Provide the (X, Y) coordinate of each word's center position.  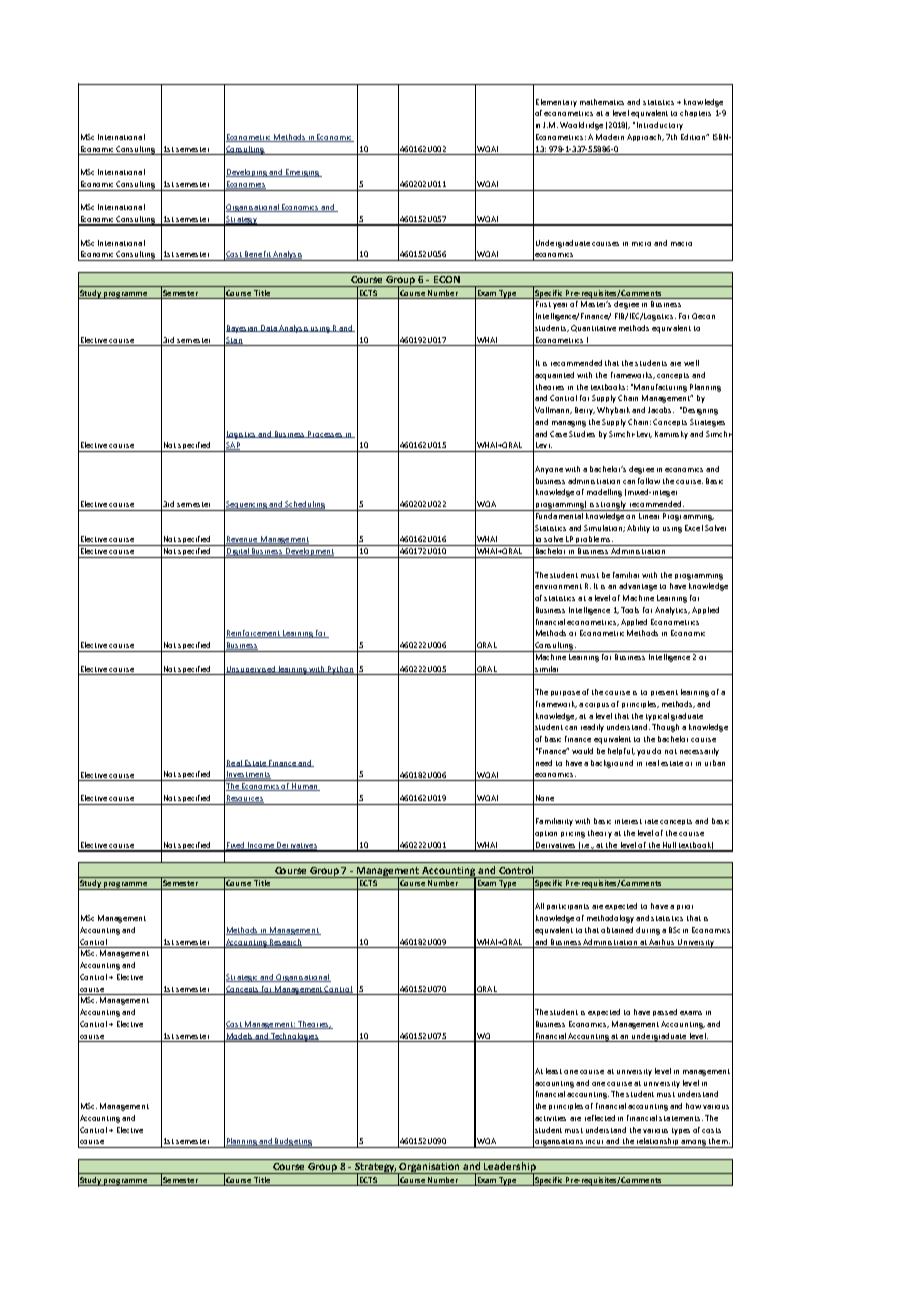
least (554, 1071)
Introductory (660, 126)
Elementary (556, 103)
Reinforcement (254, 634)
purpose (565, 693)
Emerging (302, 173)
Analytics (672, 611)
